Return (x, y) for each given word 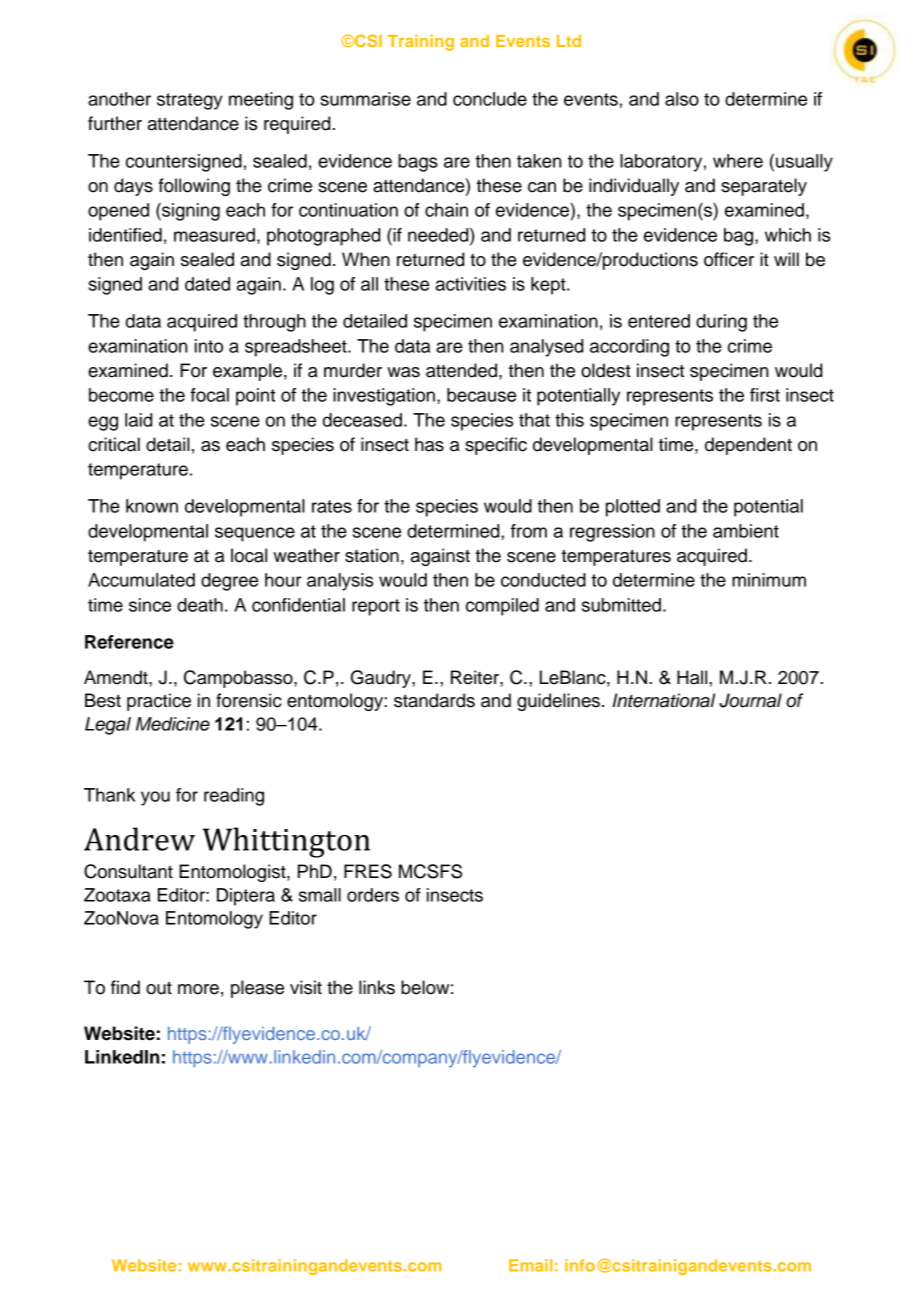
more (198, 989)
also (682, 99)
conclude (490, 99)
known (152, 506)
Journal (750, 700)
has (429, 444)
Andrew (139, 839)
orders (373, 895)
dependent (748, 446)
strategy (190, 101)
